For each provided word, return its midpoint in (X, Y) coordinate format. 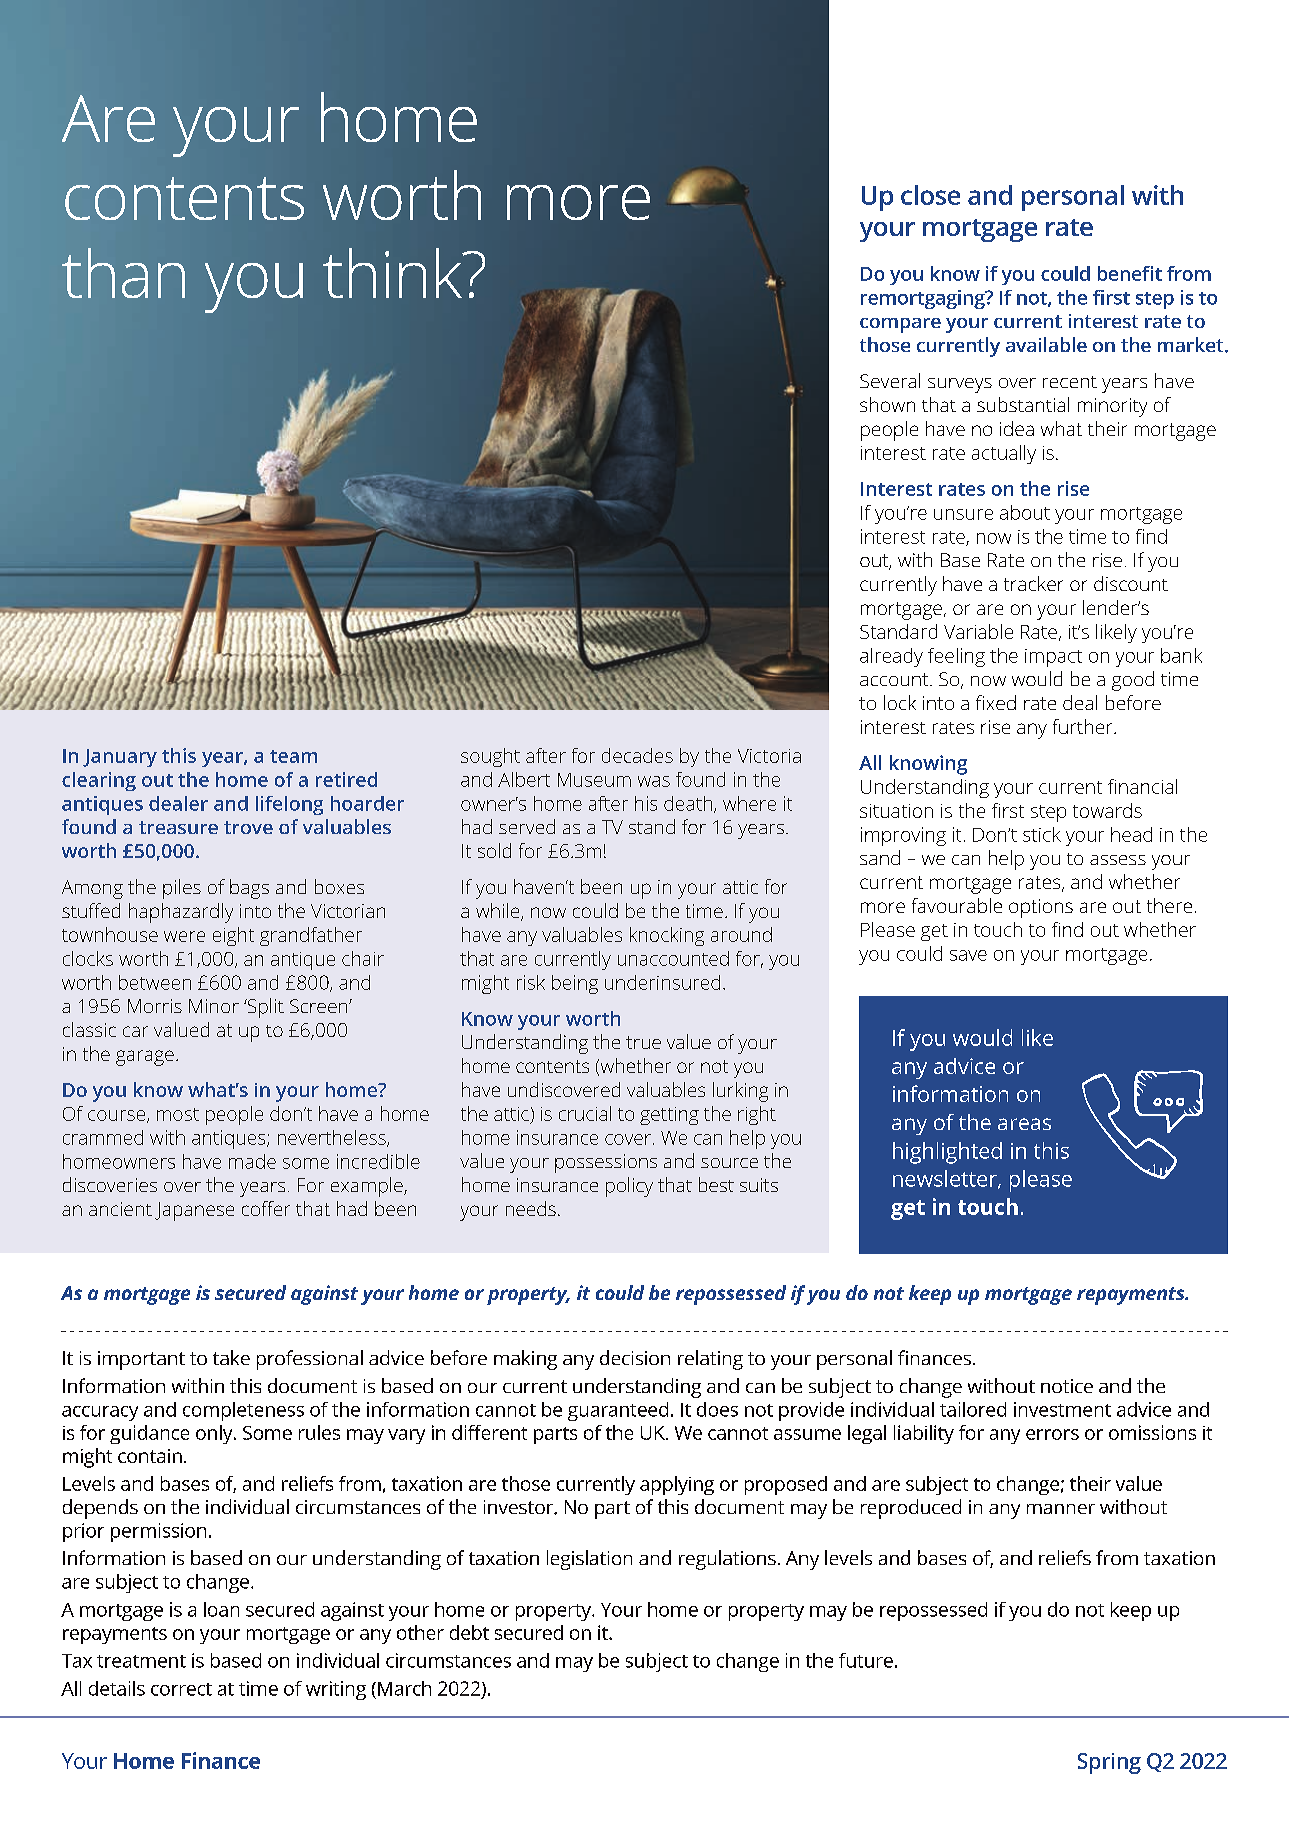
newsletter (946, 1179)
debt (469, 1632)
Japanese (194, 1211)
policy (629, 1187)
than (123, 273)
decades (637, 755)
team (293, 756)
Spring (1109, 1763)
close (930, 195)
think (393, 273)
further (1084, 726)
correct (181, 1689)
